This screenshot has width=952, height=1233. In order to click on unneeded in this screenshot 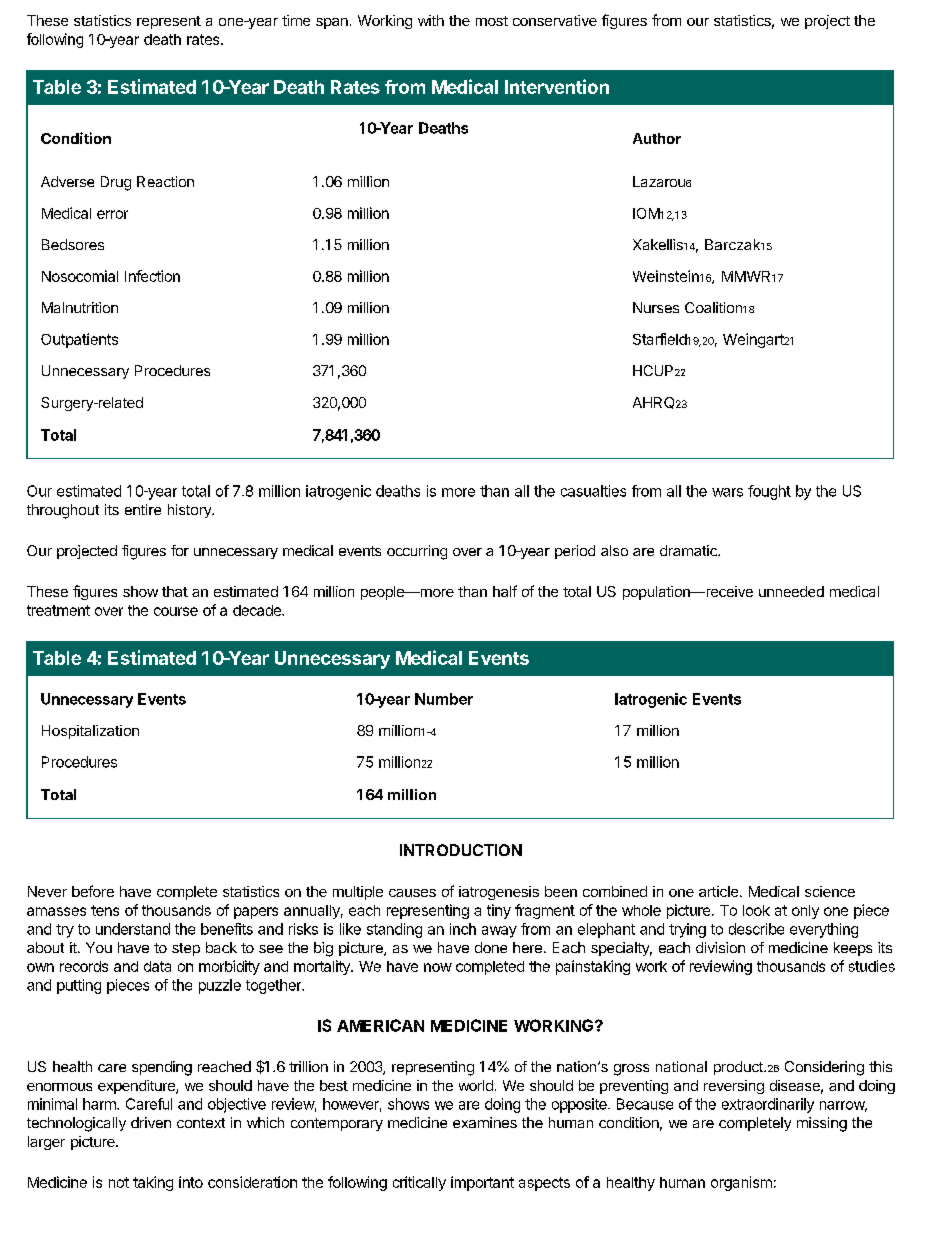, I will do `click(791, 591)`.
